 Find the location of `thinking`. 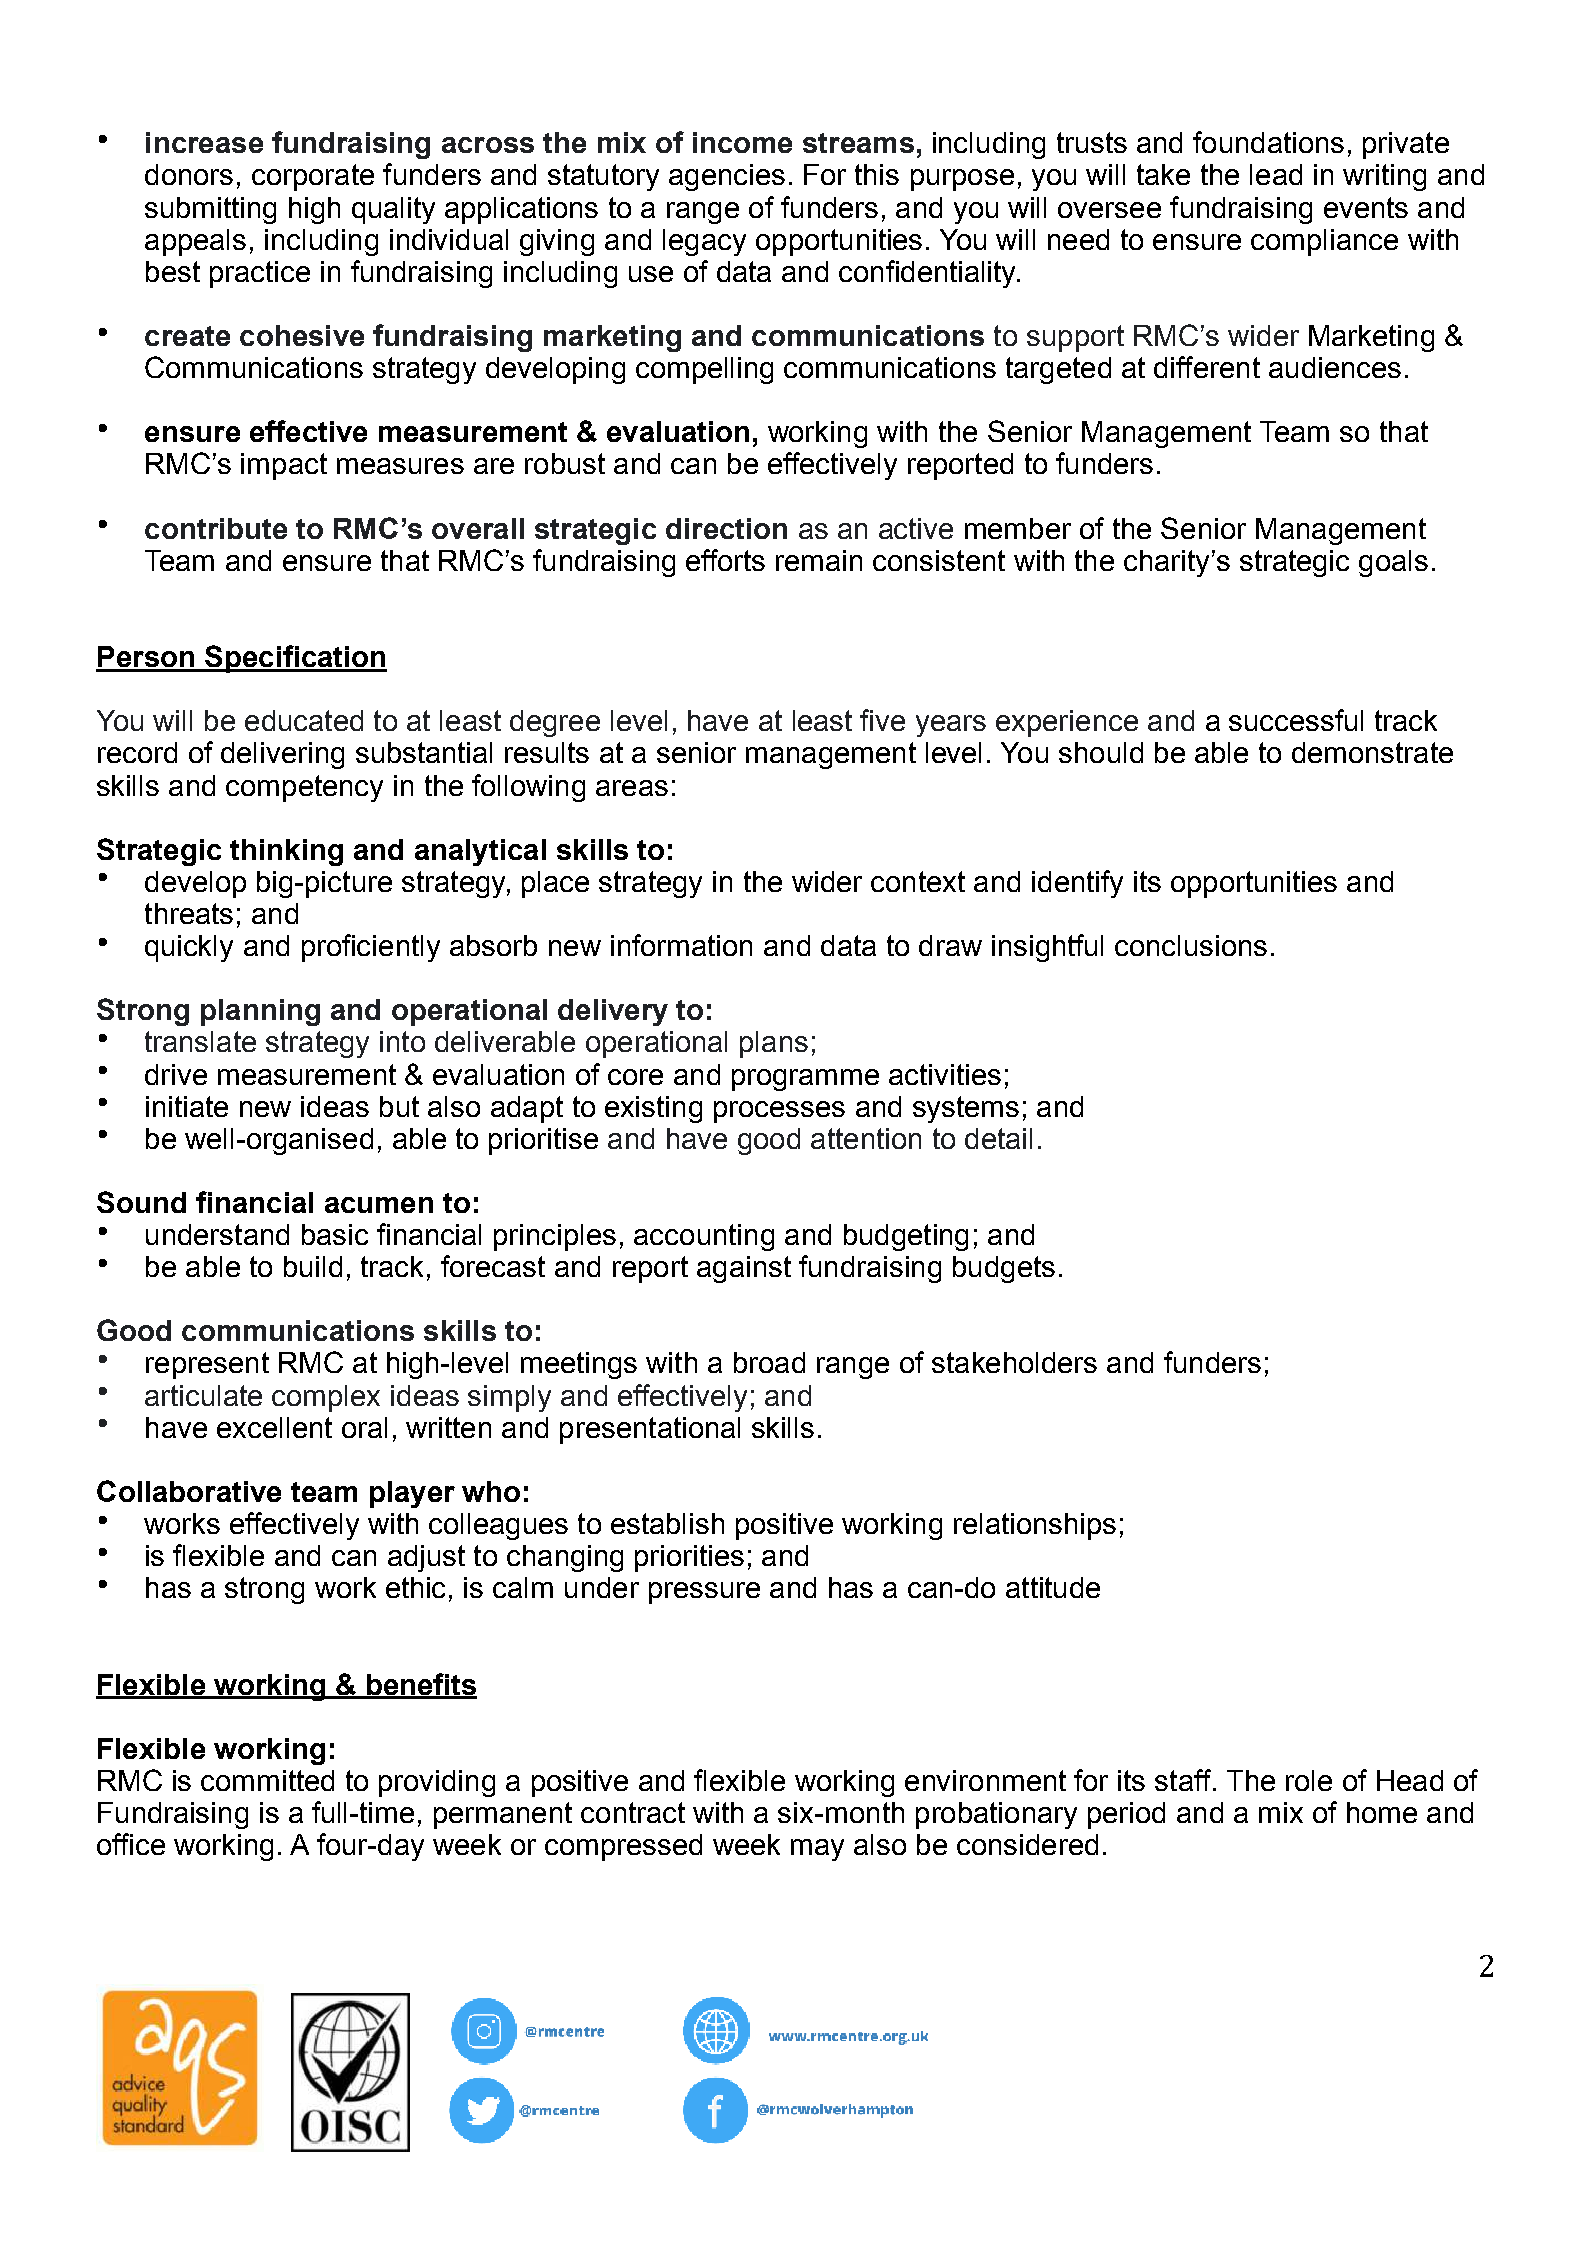

thinking is located at coordinates (286, 852).
